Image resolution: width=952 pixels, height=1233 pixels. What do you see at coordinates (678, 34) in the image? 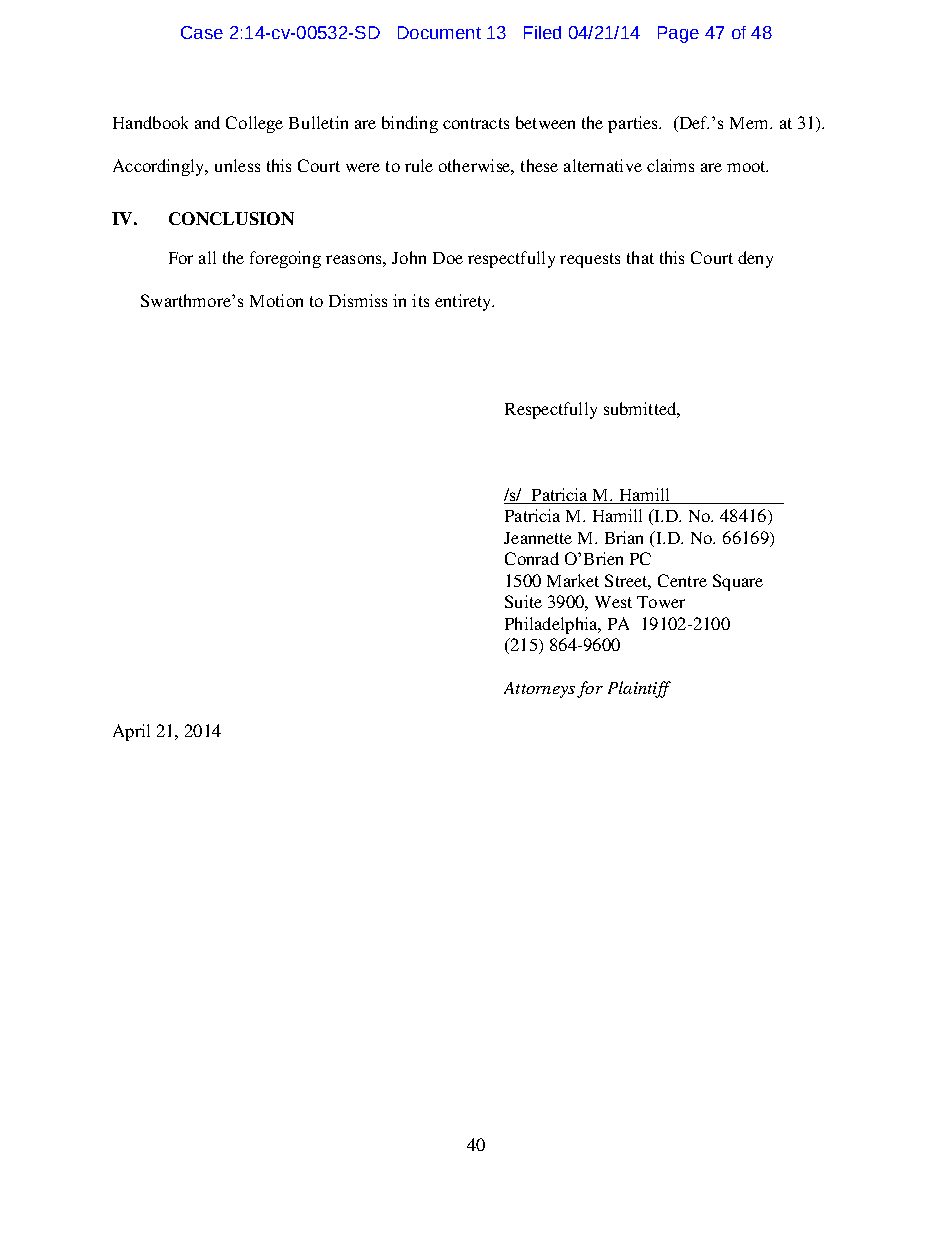
I see `Page` at bounding box center [678, 34].
